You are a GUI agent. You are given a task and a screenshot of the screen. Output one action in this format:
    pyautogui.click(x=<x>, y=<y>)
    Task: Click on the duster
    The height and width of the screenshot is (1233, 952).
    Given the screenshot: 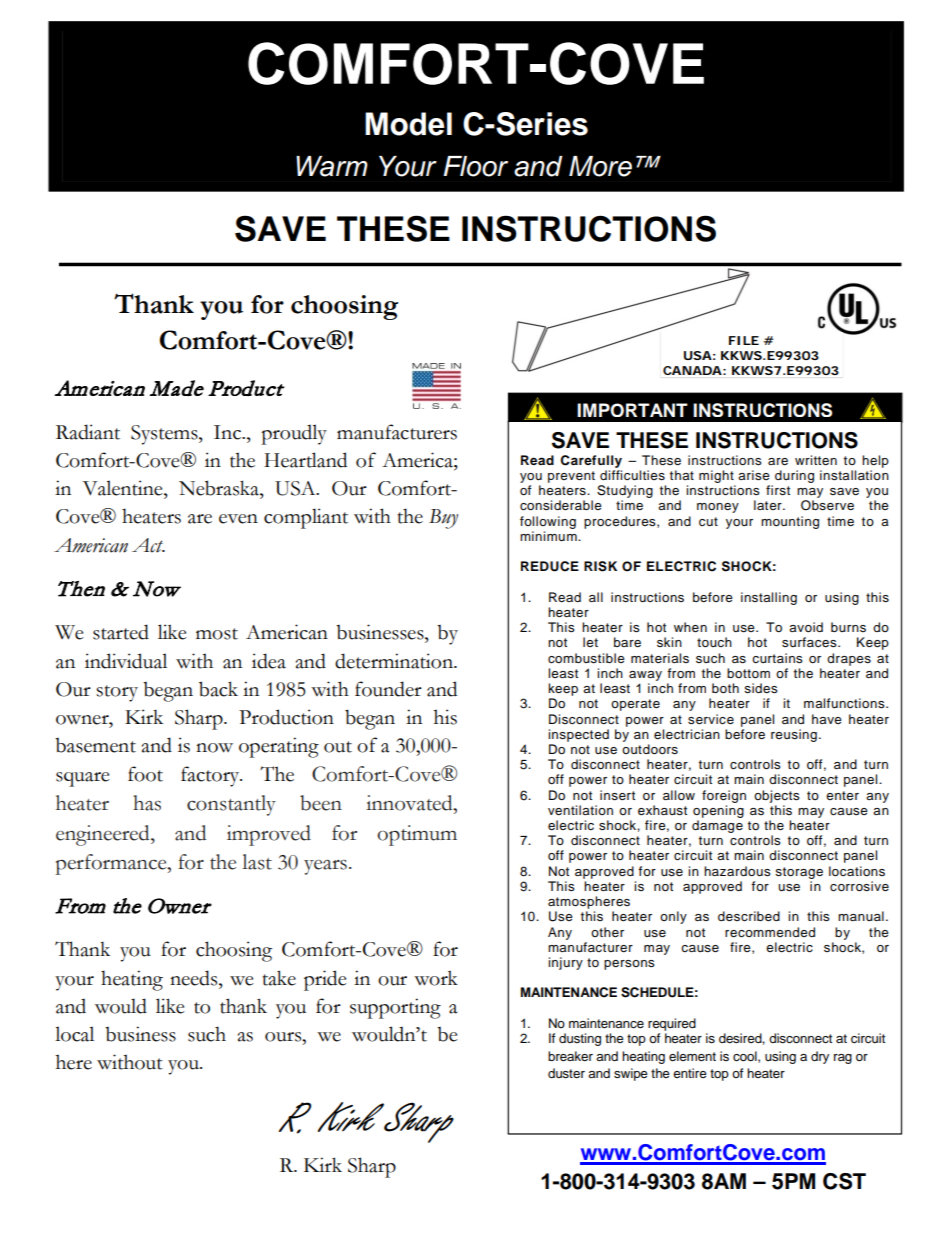 What is the action you would take?
    pyautogui.click(x=566, y=1073)
